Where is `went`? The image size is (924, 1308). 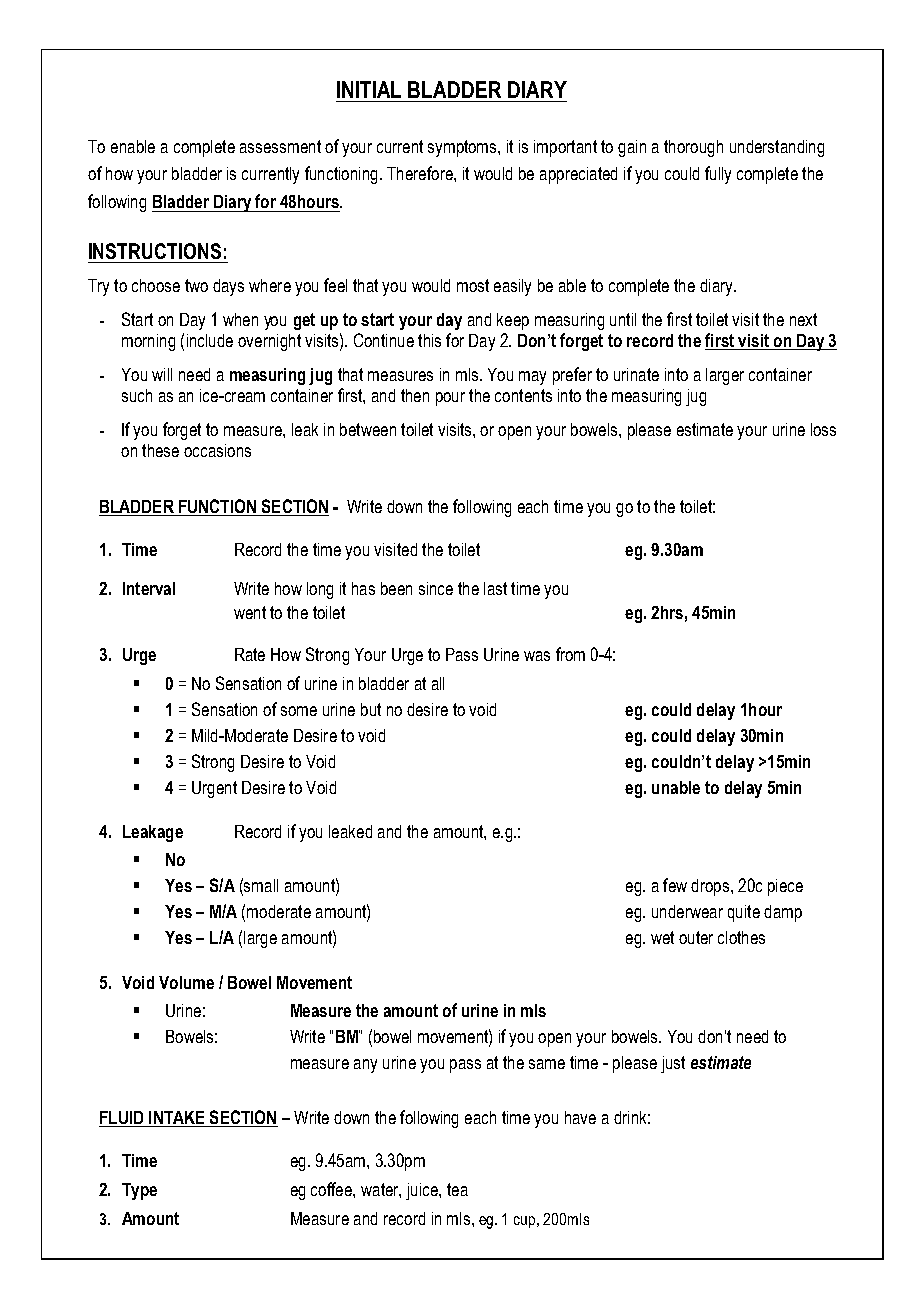 went is located at coordinates (250, 612).
